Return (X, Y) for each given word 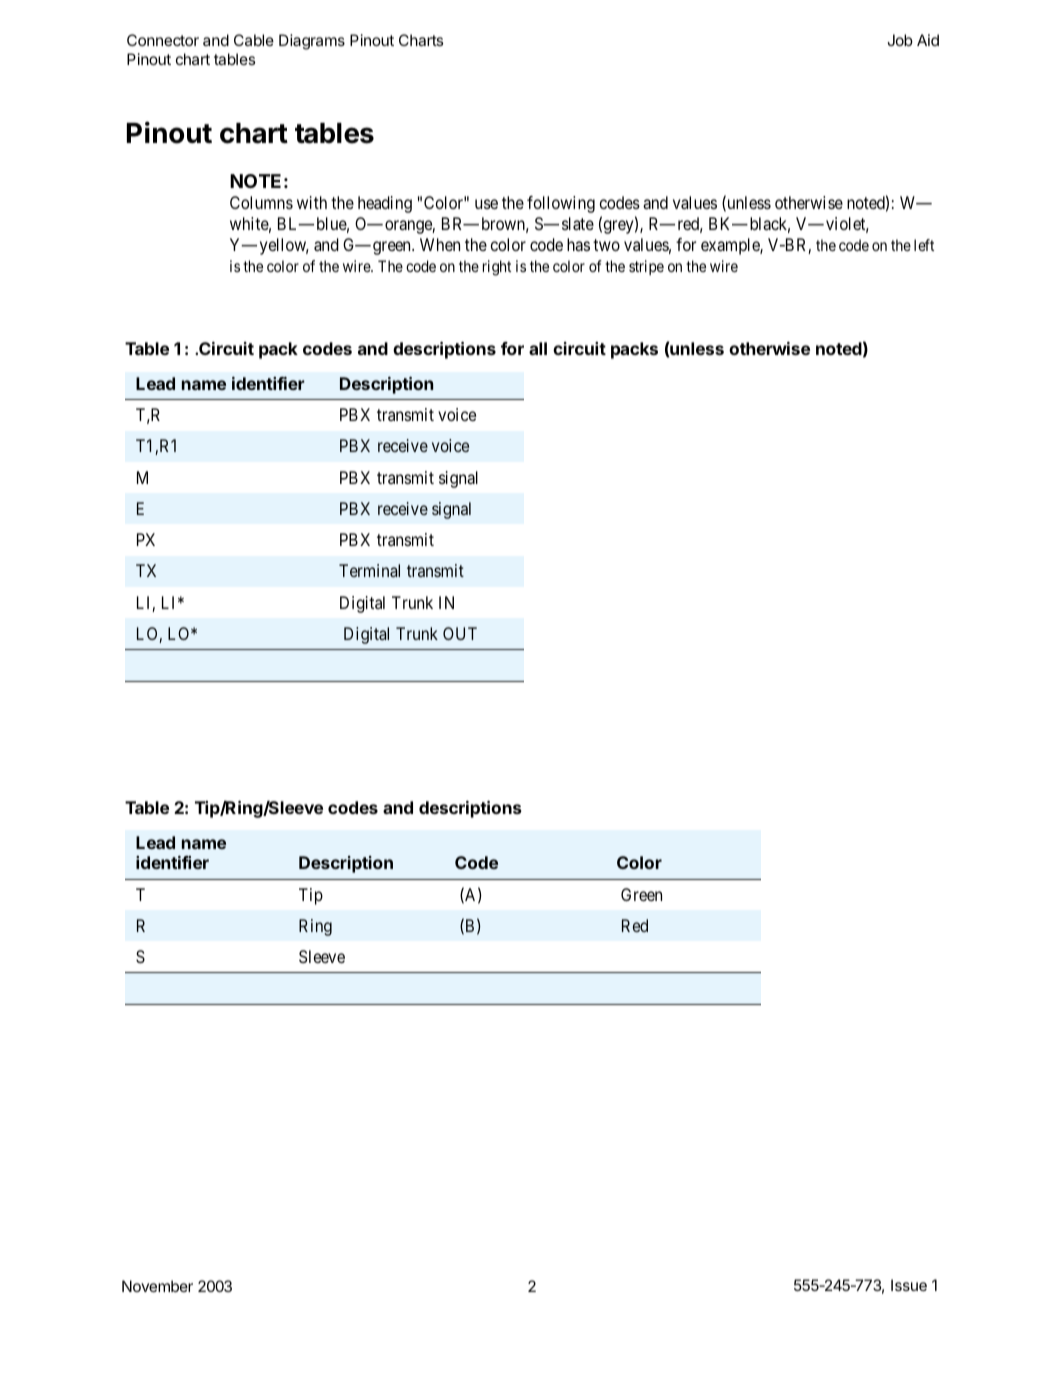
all (538, 348)
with (312, 202)
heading (385, 204)
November (157, 1286)
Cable (254, 40)
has (578, 244)
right (497, 268)
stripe (646, 267)
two (606, 245)
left (924, 245)
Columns (261, 202)
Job (900, 40)
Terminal (369, 570)
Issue (909, 1285)
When (440, 244)
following (561, 204)
